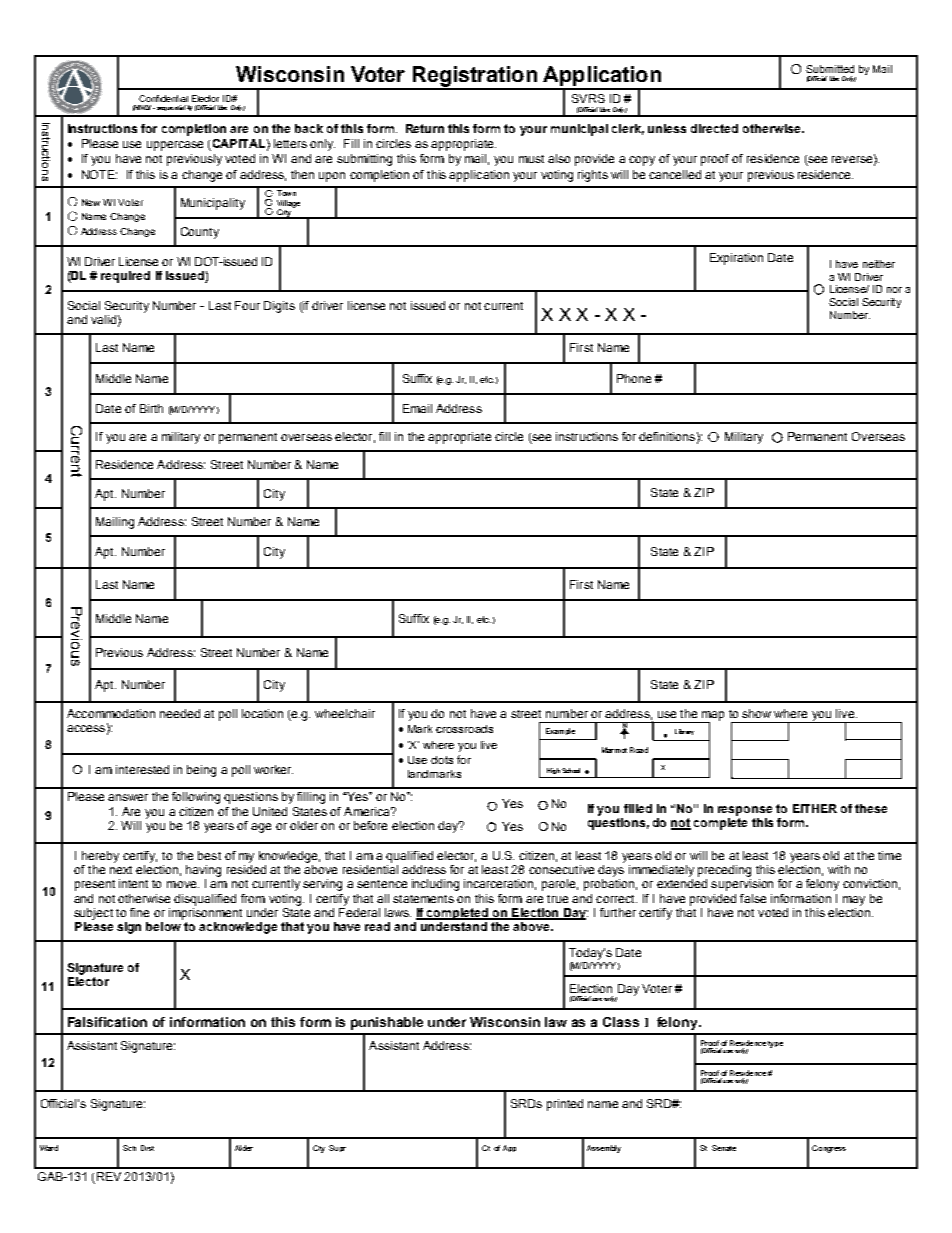 This image has height=1233, width=952. I want to click on Submitted, so click(830, 69).
